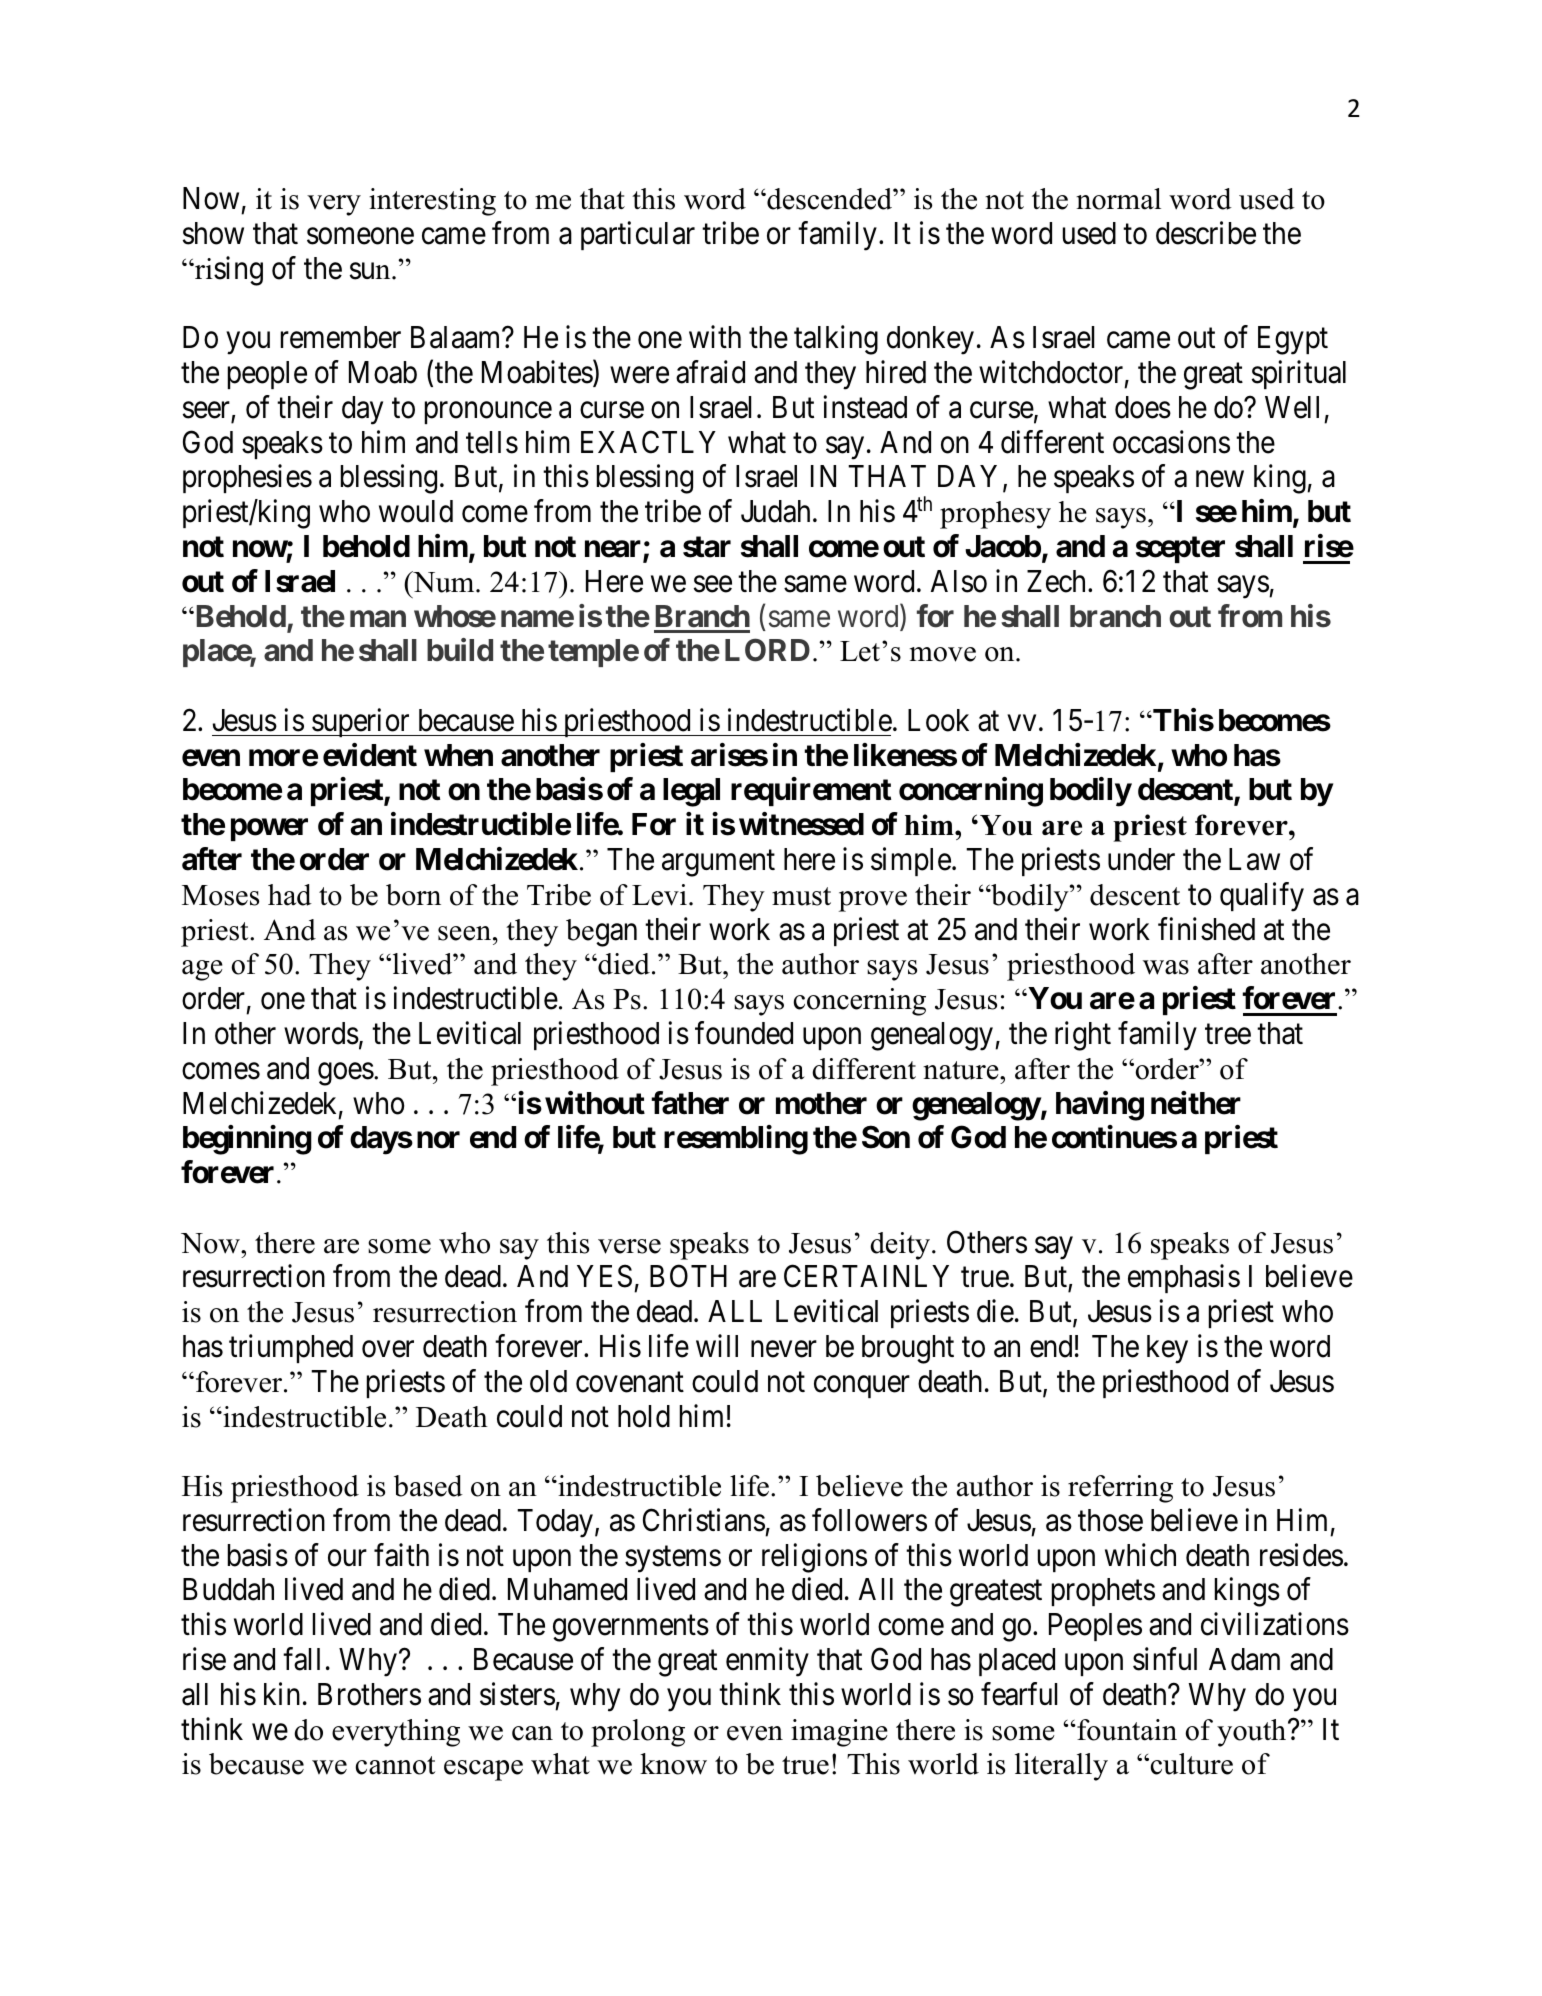 This screenshot has height=1996, width=1542. Describe the element at coordinates (1206, 233) in the screenshot. I see `describe` at that location.
